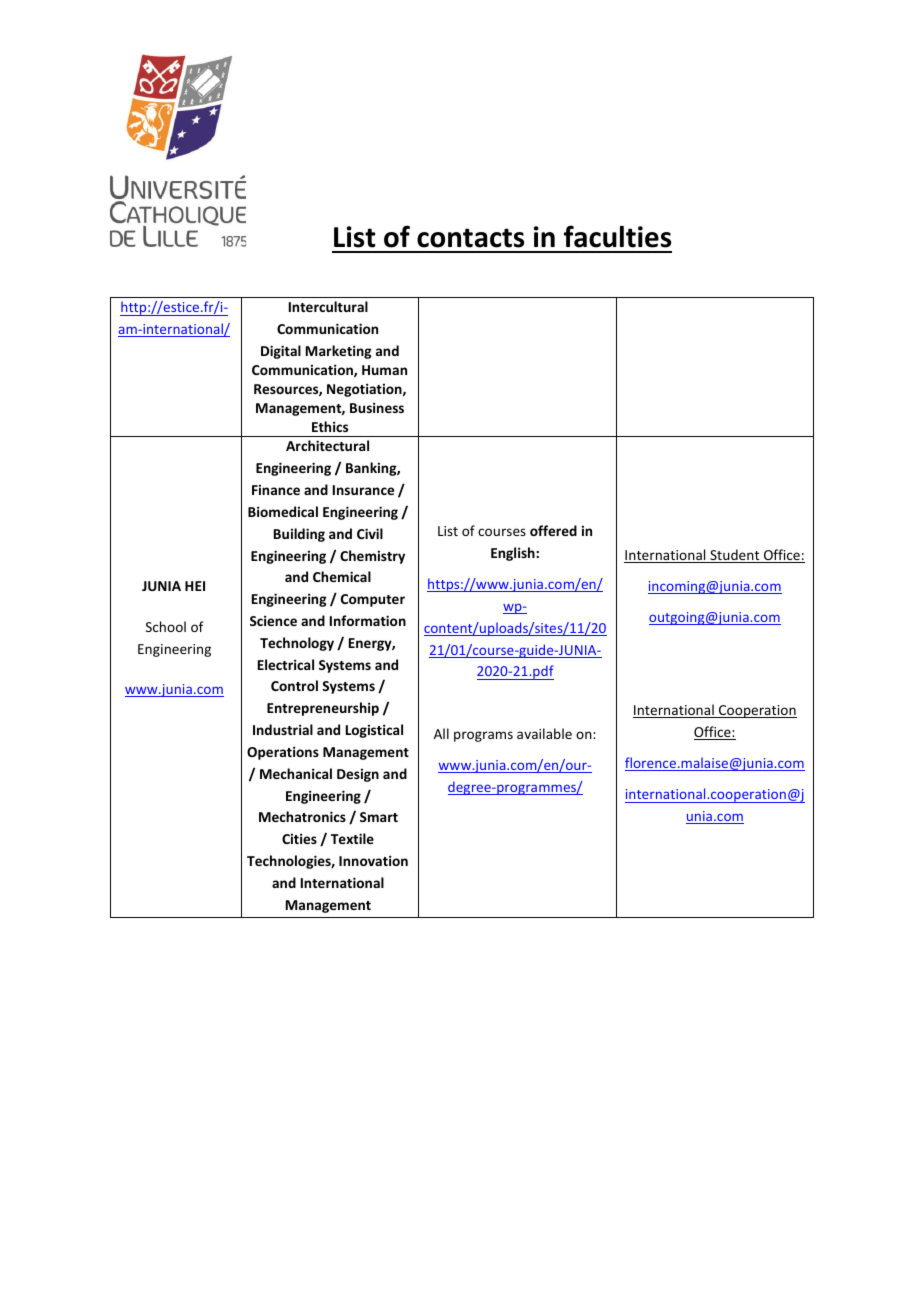  I want to click on faculties, so click(617, 236).
